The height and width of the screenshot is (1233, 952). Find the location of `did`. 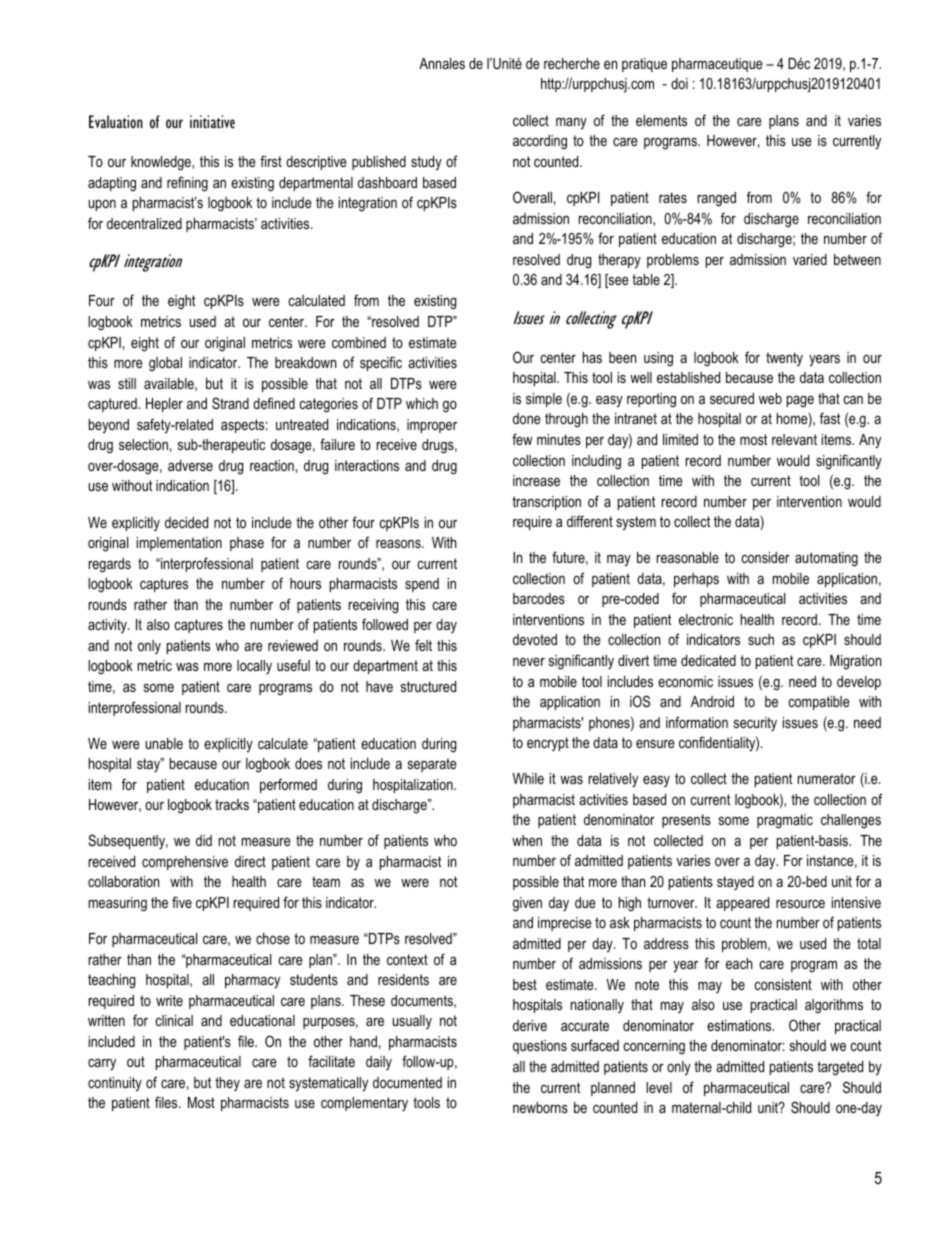

did is located at coordinates (204, 840).
